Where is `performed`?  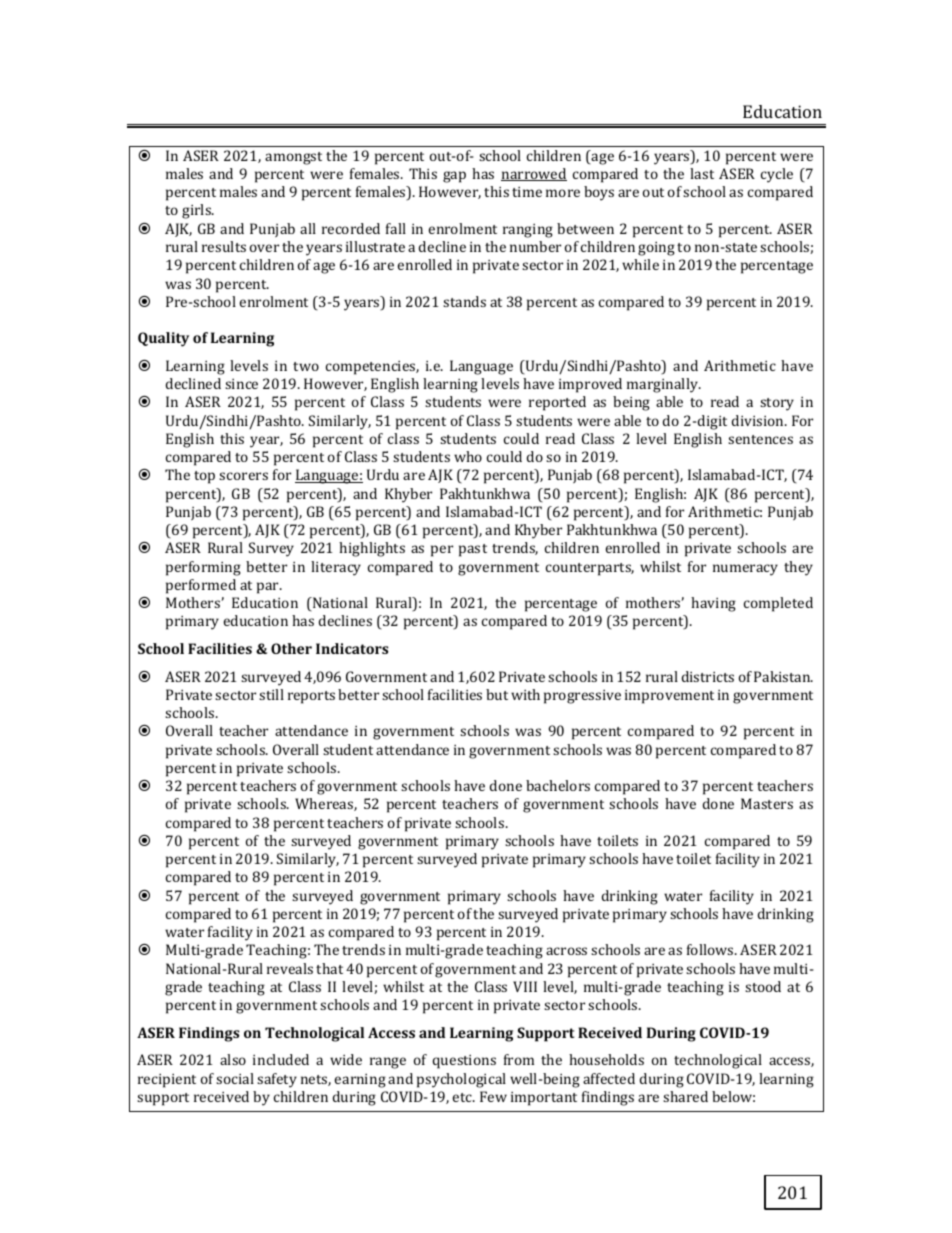 performed is located at coordinates (201, 586).
